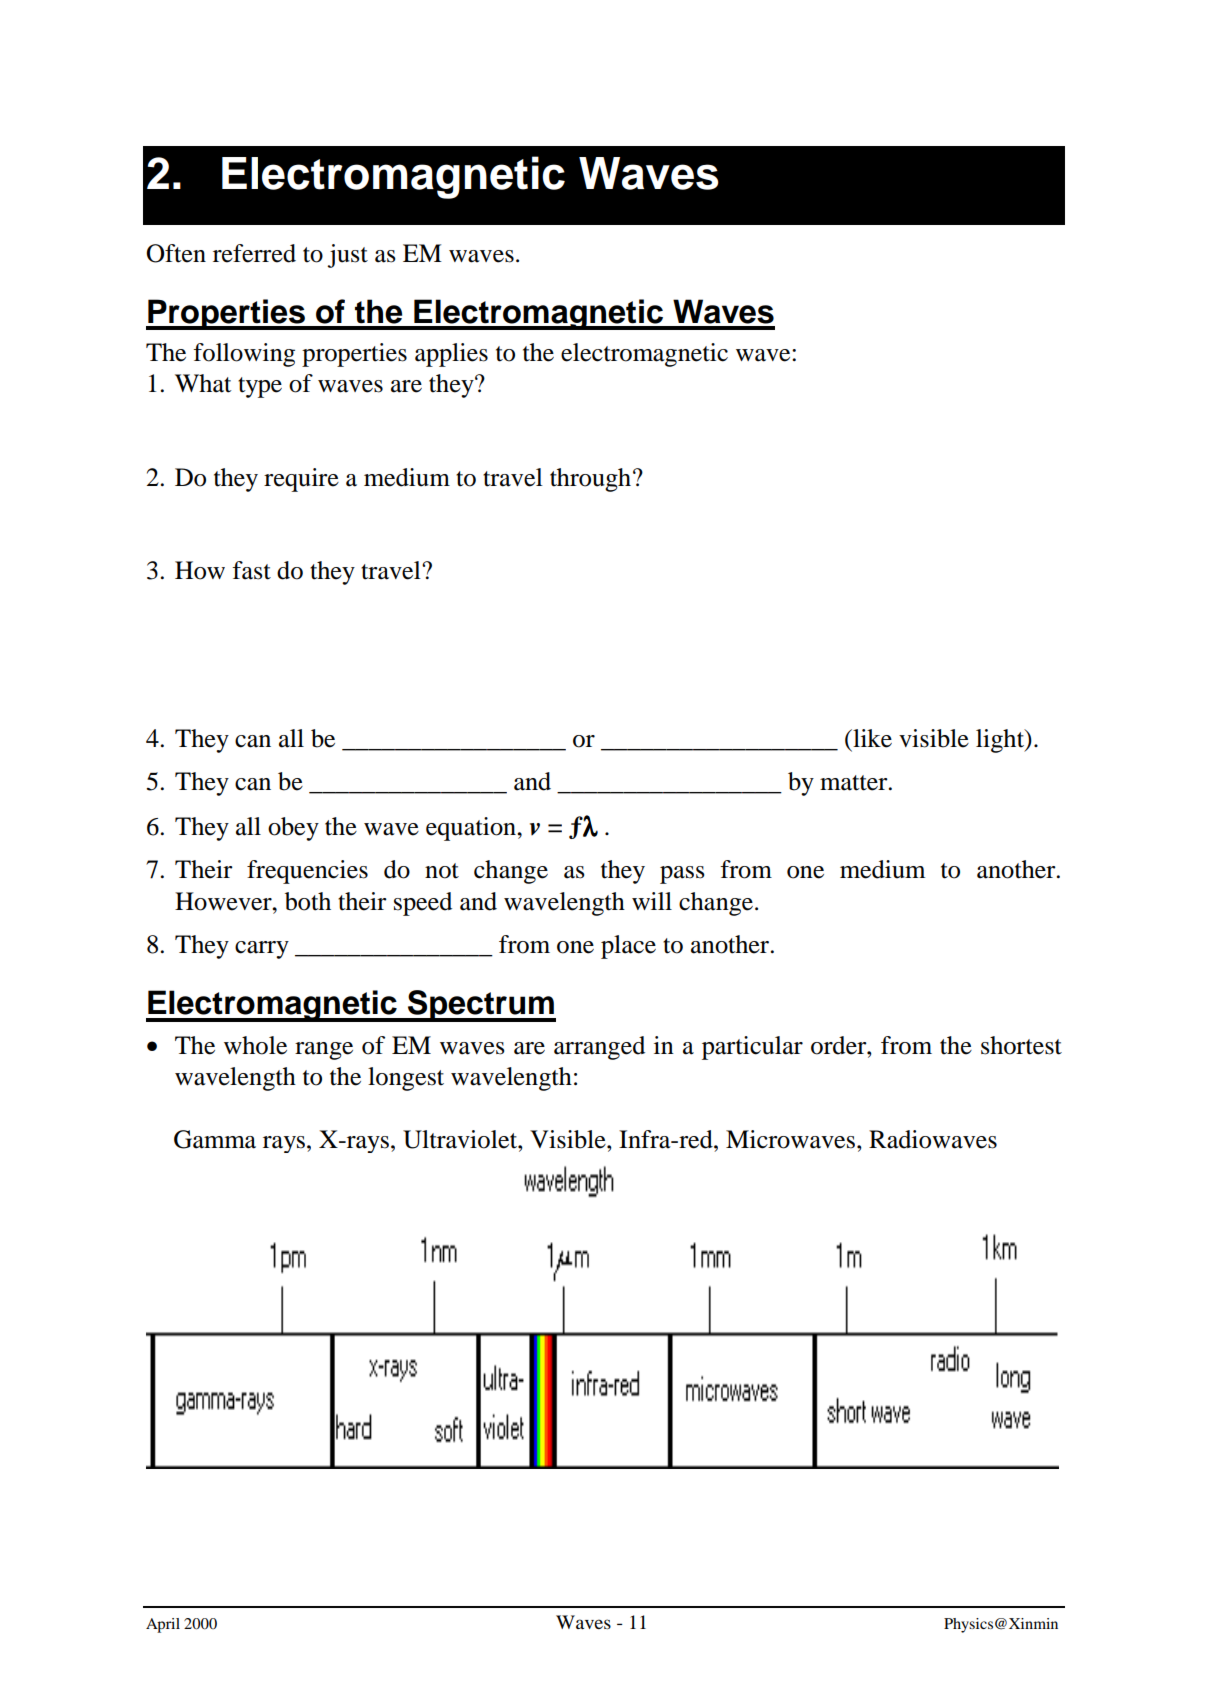 The image size is (1207, 1707). Describe the element at coordinates (752, 1048) in the screenshot. I see `particular` at that location.
